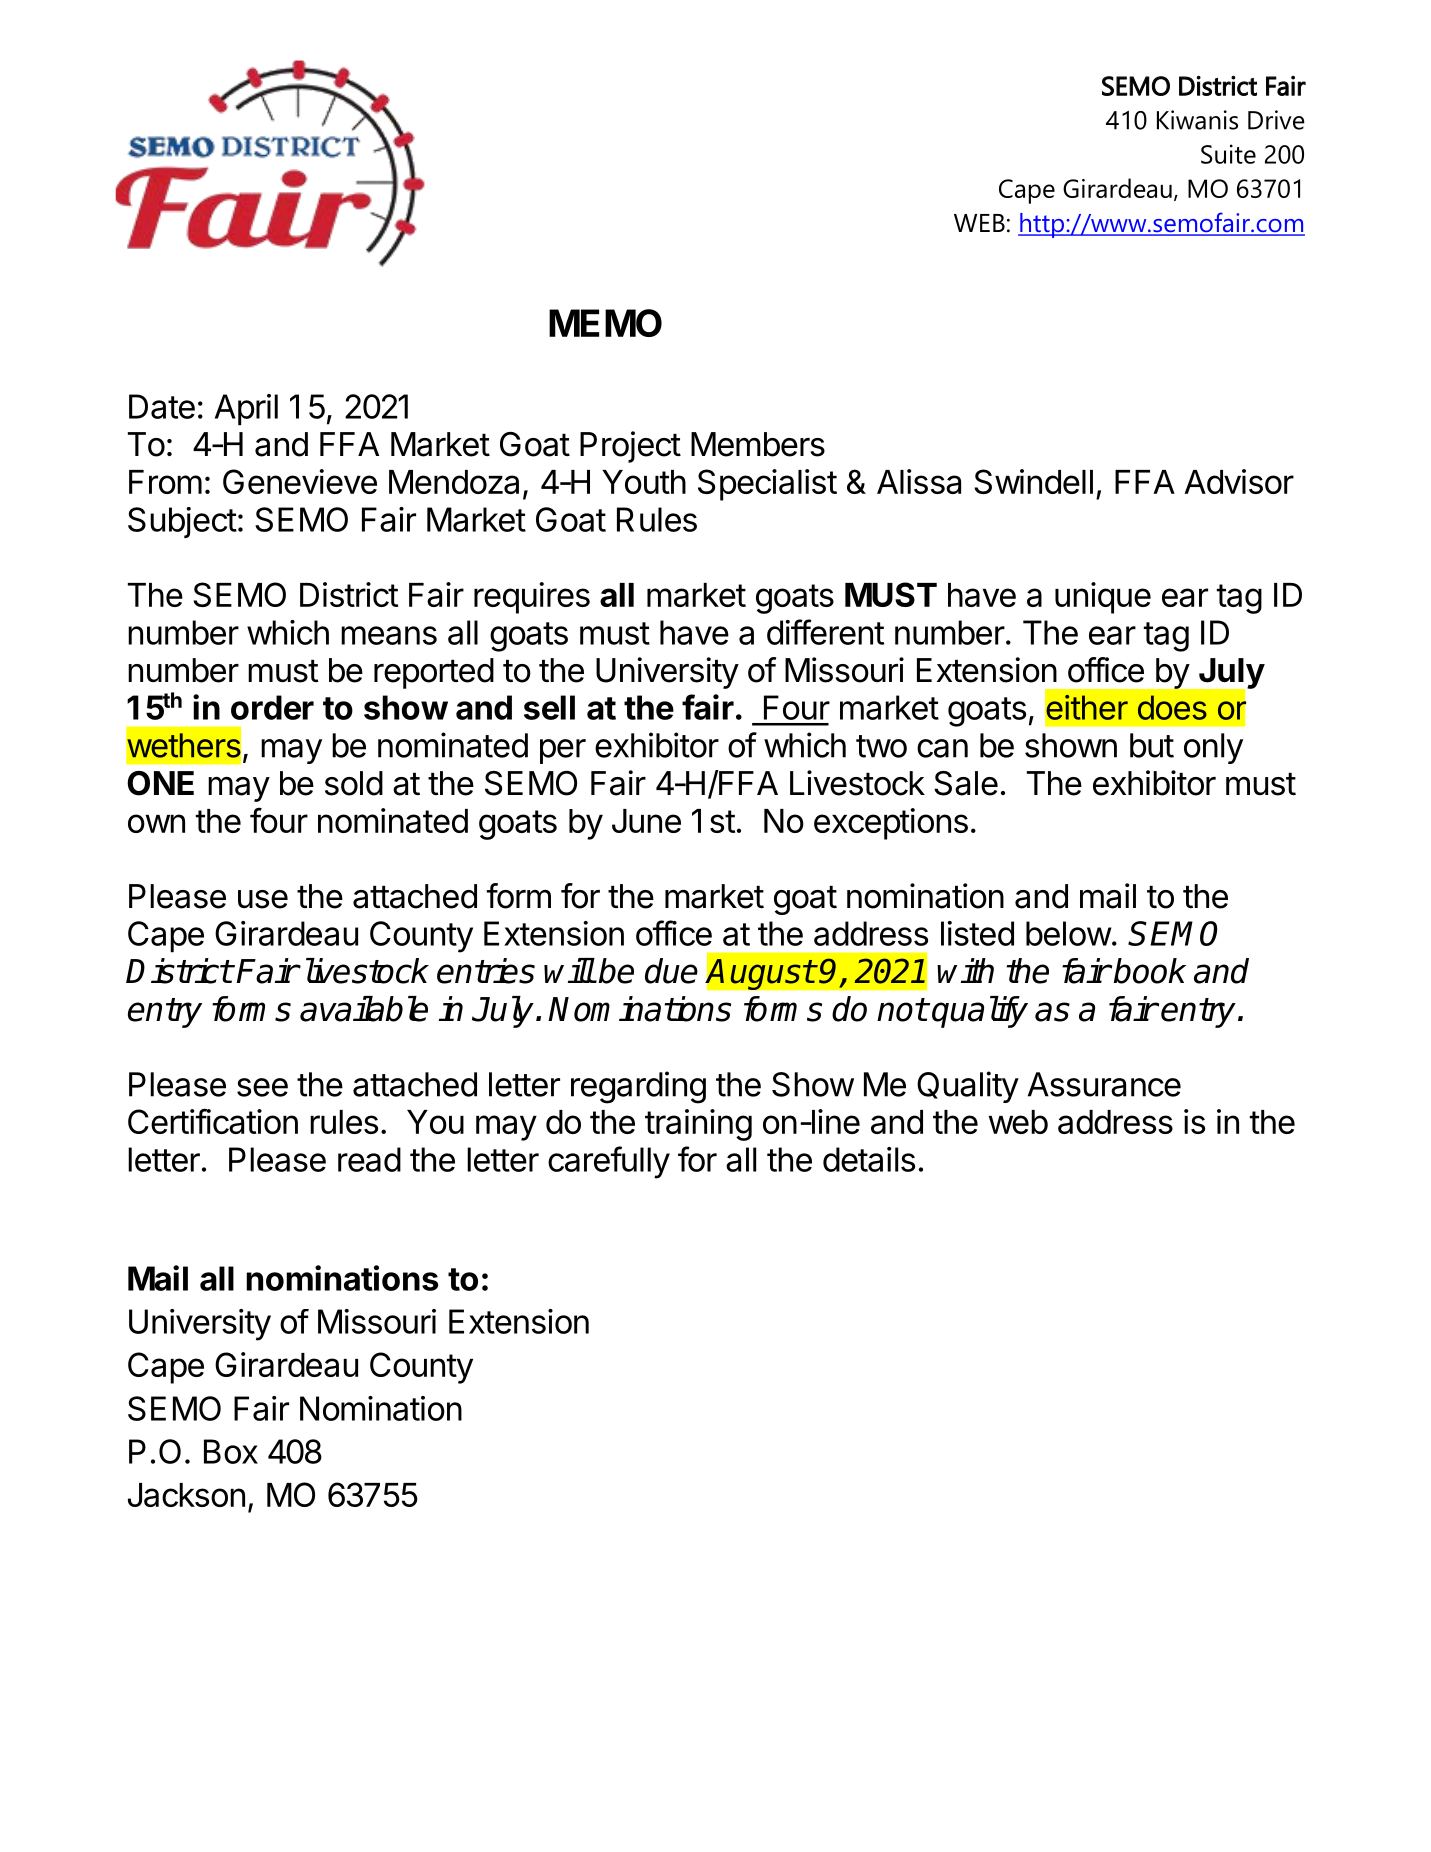  I want to click on details, so click(869, 1159).
